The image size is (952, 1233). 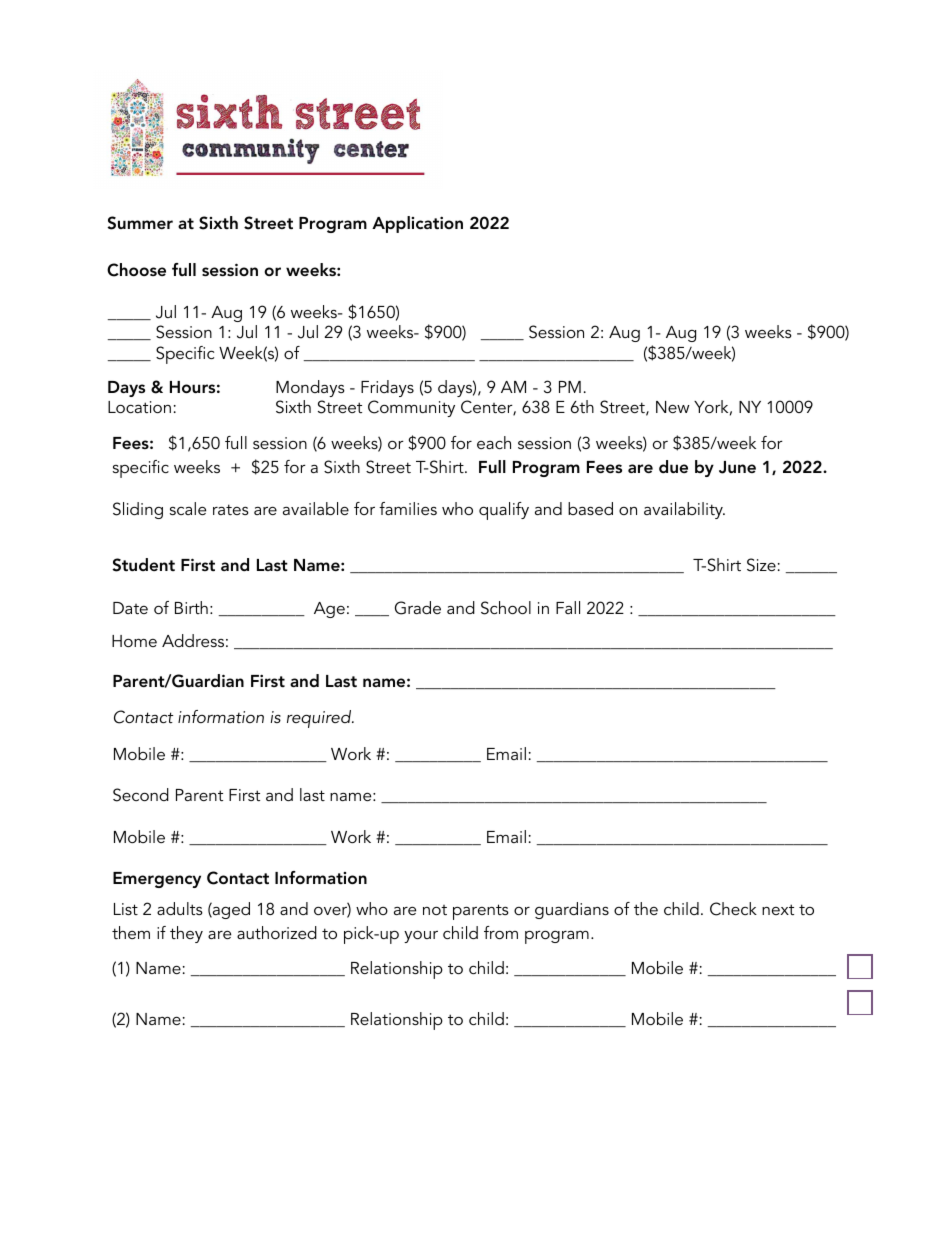 What do you see at coordinates (191, 607) in the page?
I see `Birth` at bounding box center [191, 607].
